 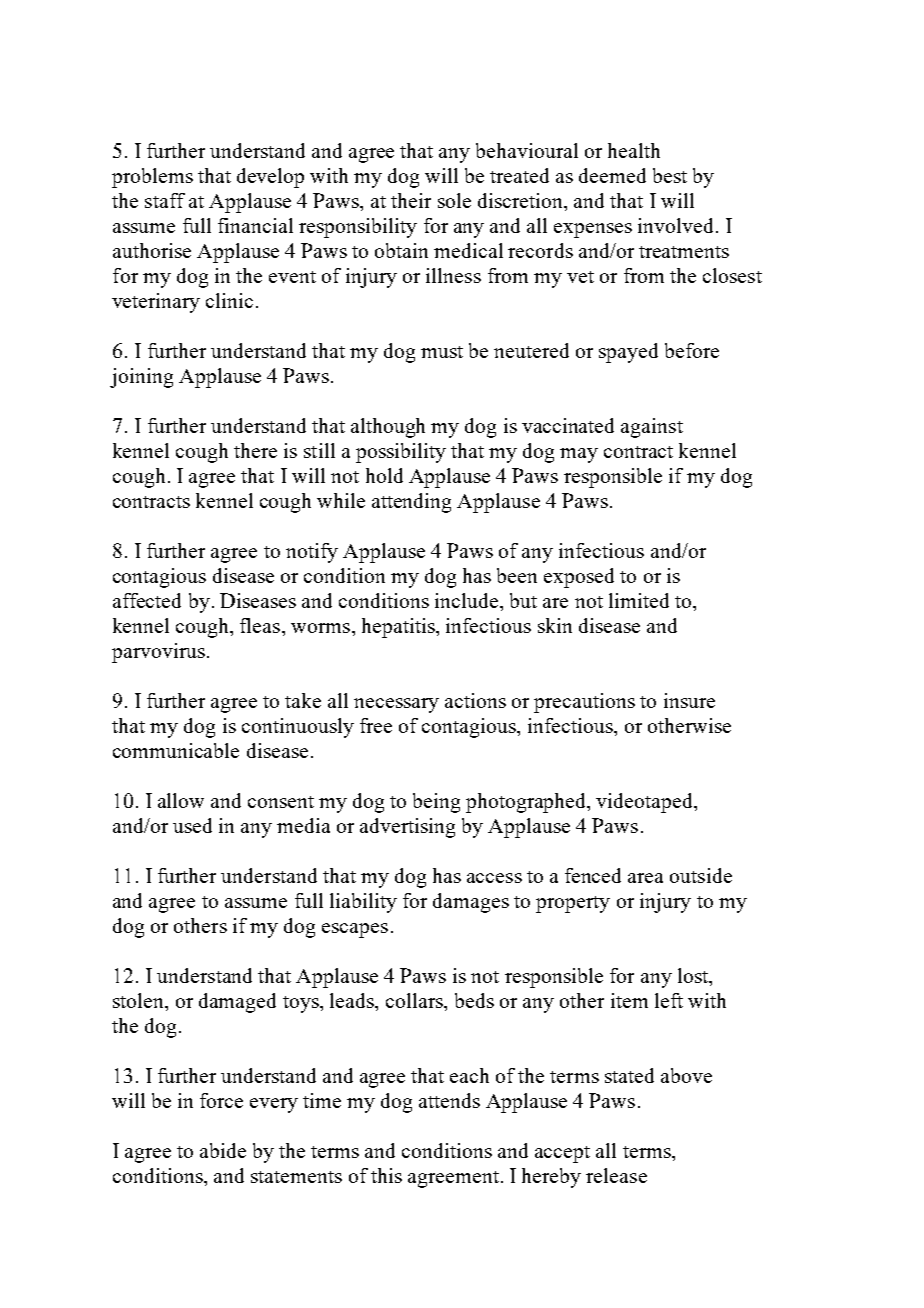 I want to click on attends, so click(x=449, y=1100).
